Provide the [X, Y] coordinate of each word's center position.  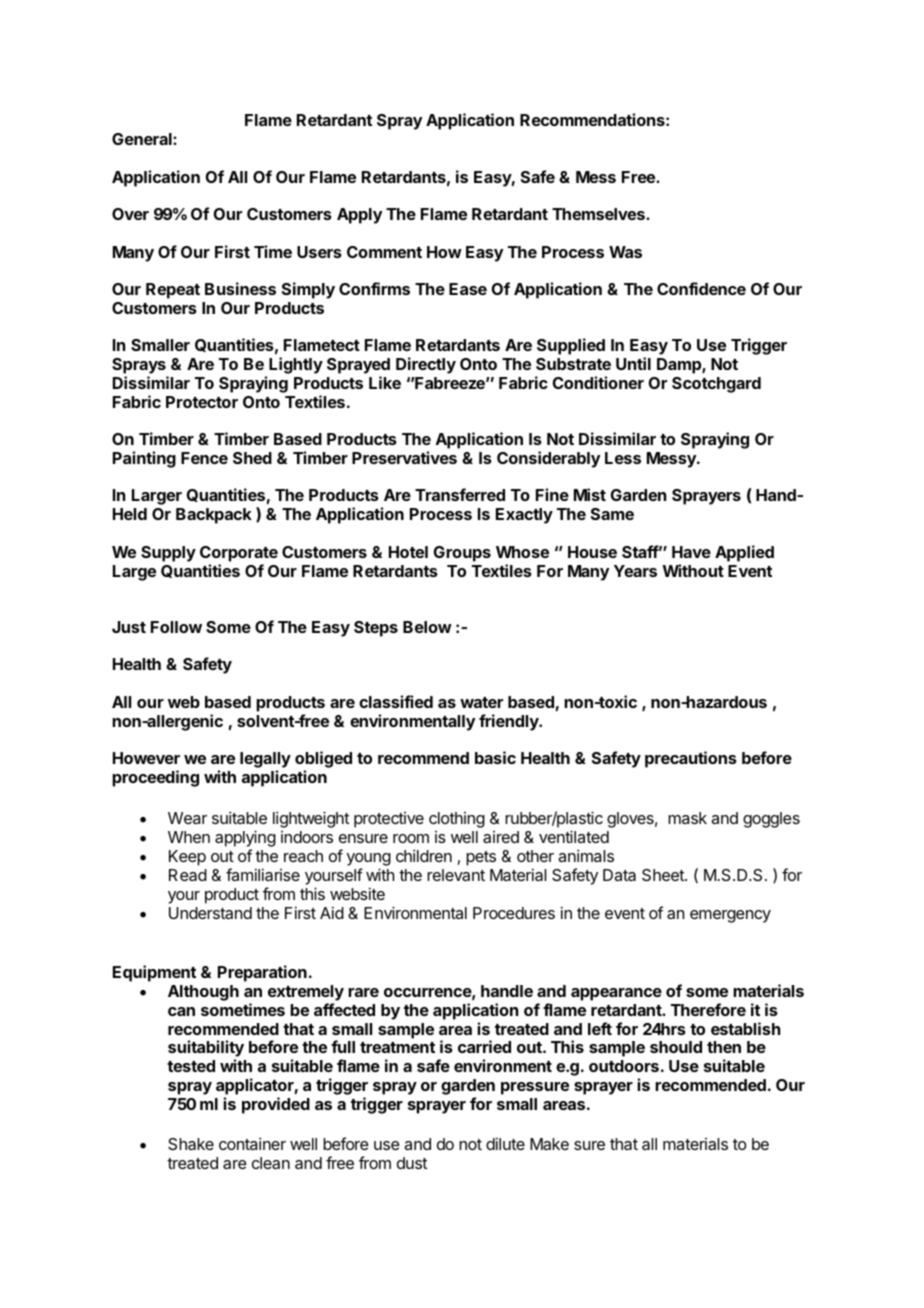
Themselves [599, 214]
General [143, 139]
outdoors [624, 1066]
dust [412, 1163]
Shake [191, 1144]
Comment [384, 252]
